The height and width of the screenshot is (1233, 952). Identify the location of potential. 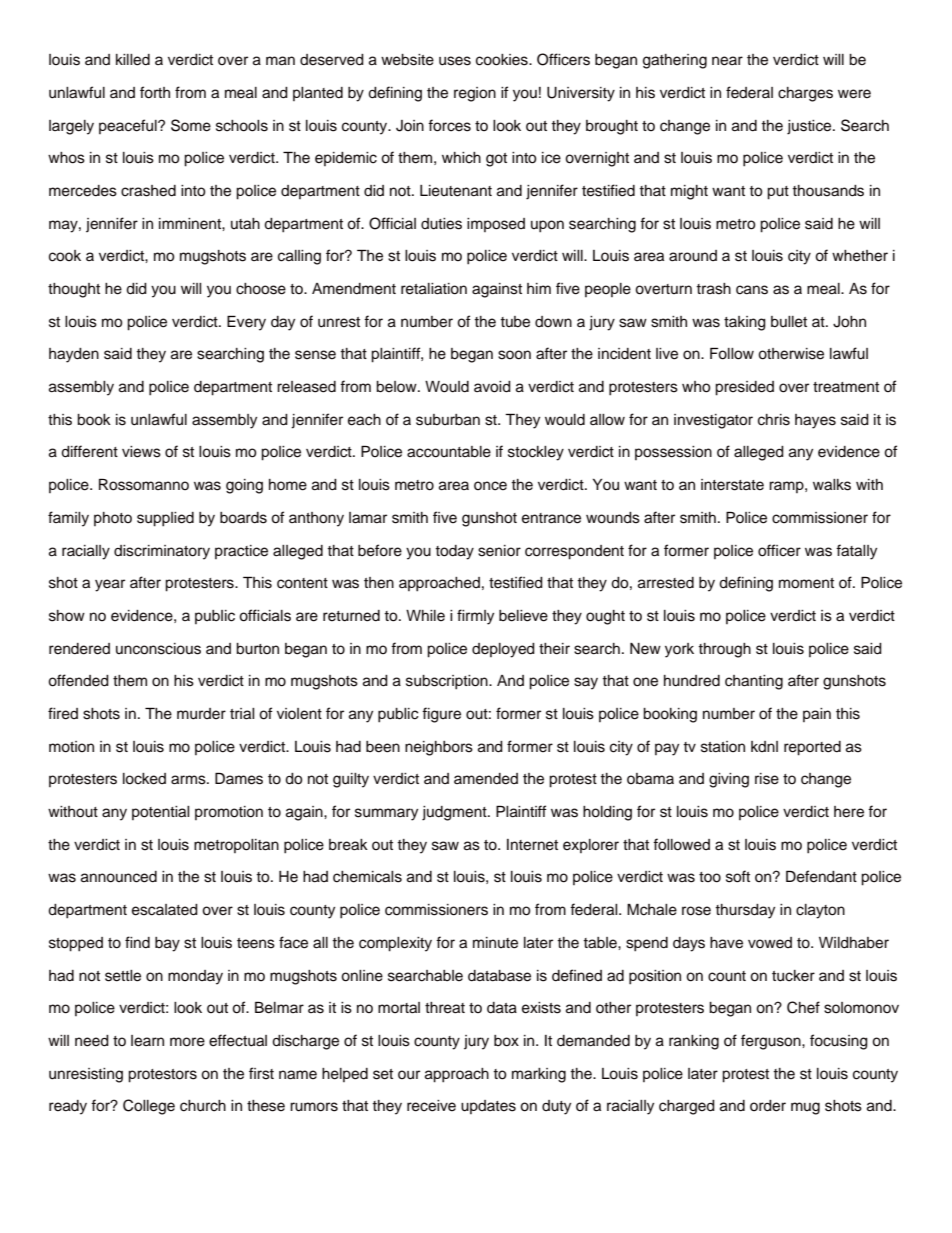
(160, 813).
